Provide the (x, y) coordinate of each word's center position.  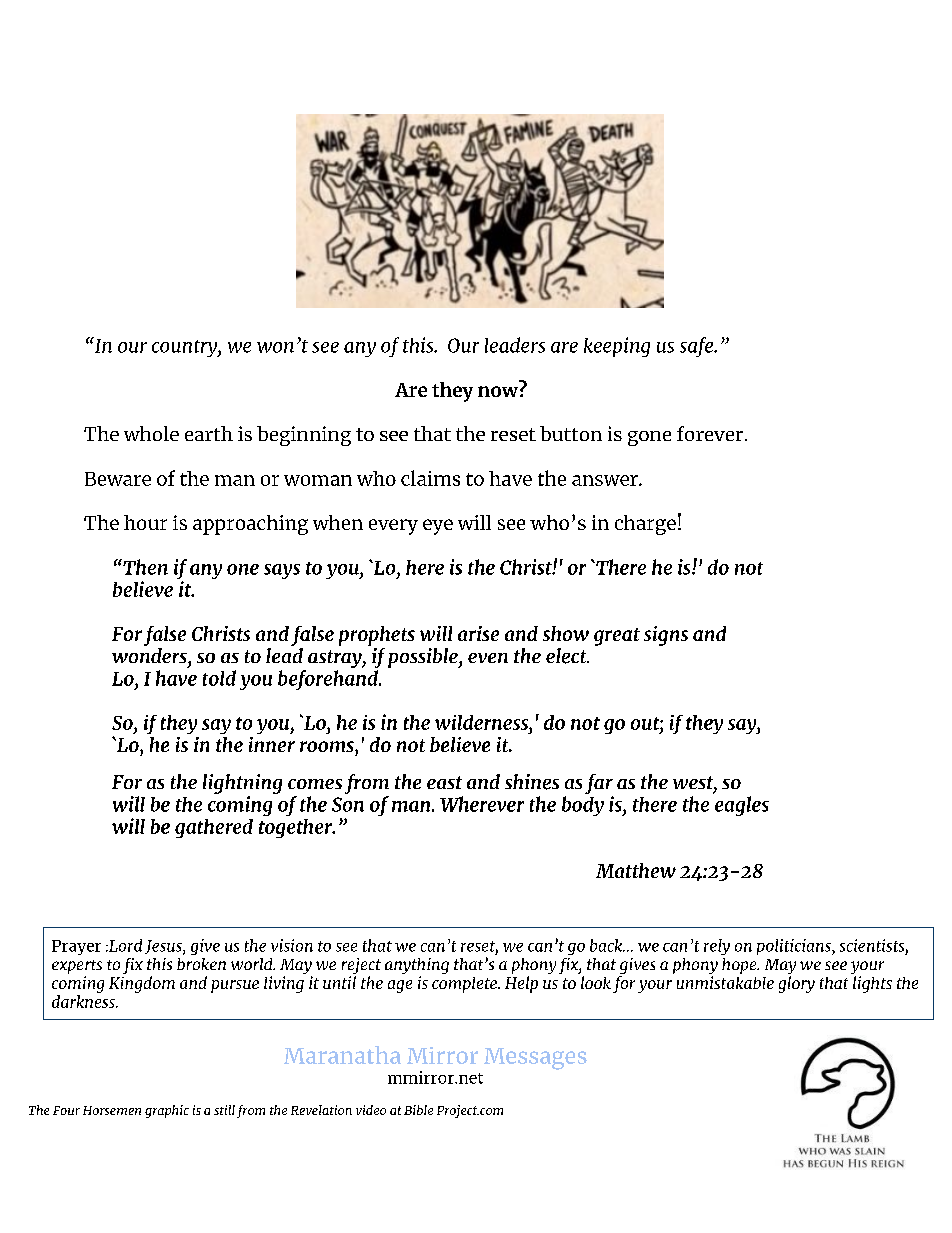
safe (698, 347)
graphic (167, 1111)
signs (666, 636)
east (444, 782)
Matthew (636, 870)
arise (478, 633)
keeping (617, 347)
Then (144, 567)
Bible (418, 1110)
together (296, 828)
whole (151, 433)
